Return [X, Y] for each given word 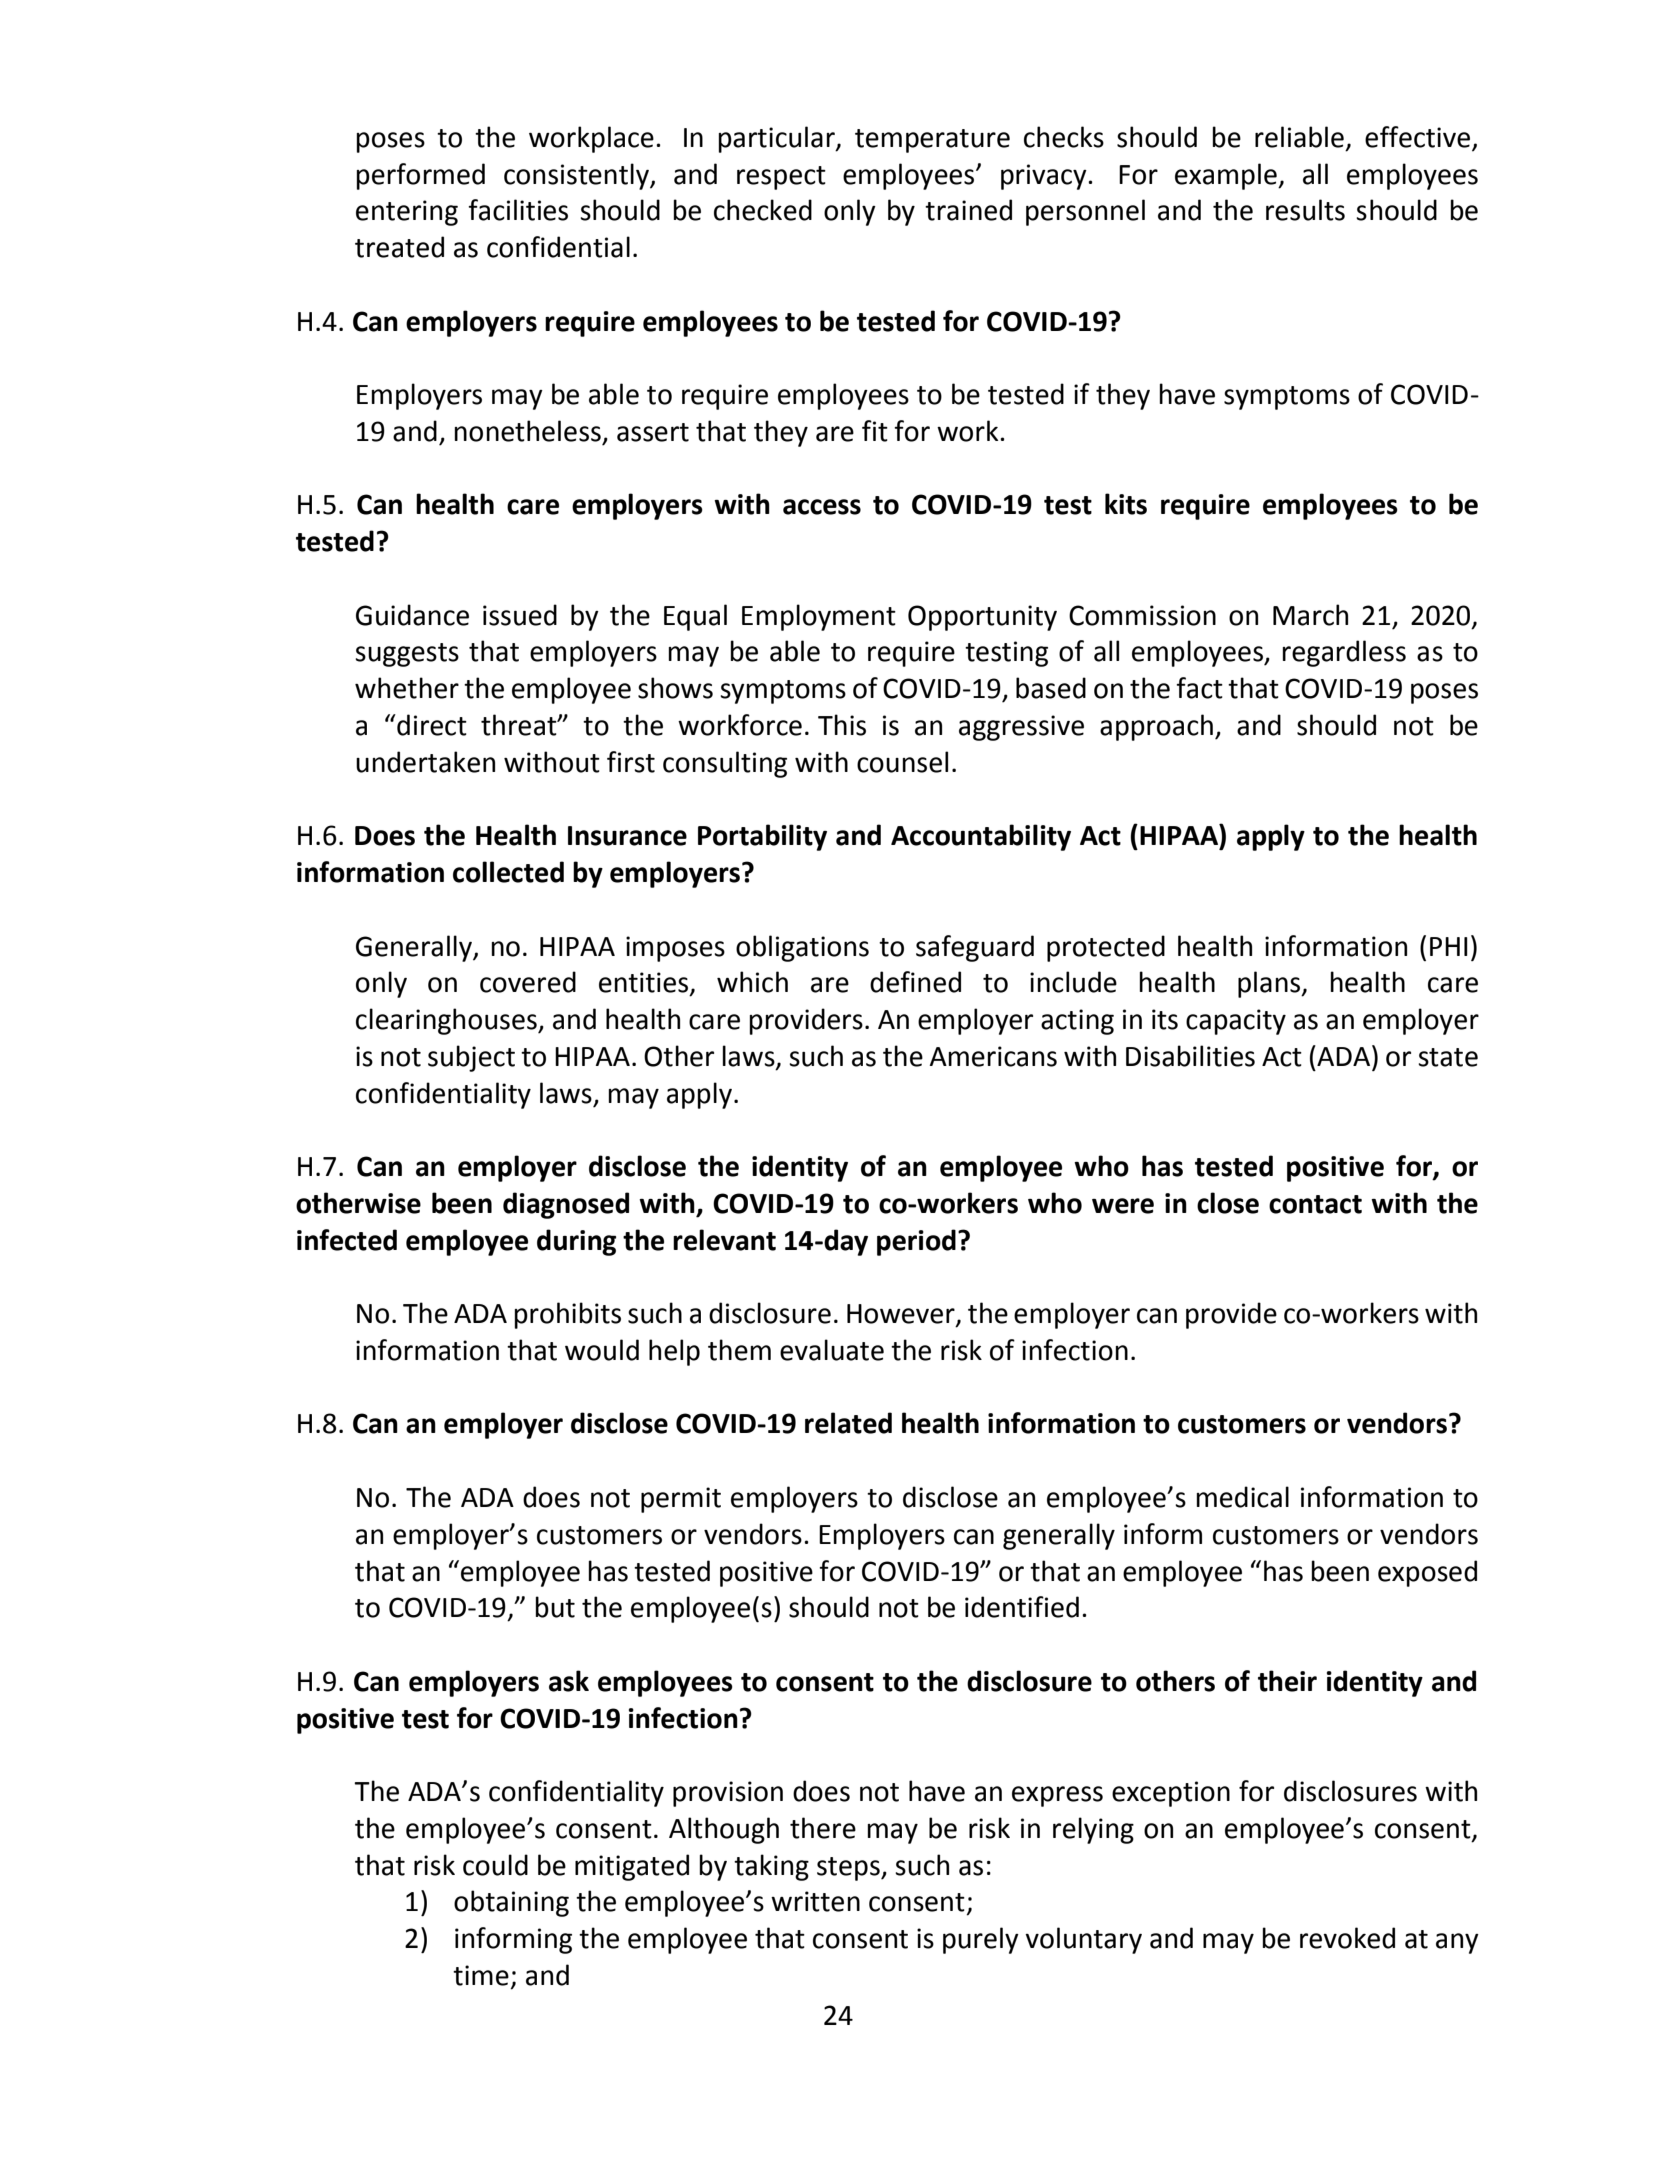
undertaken [425, 762]
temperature [932, 141]
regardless [1344, 653]
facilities [518, 210]
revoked [1347, 1938]
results [1305, 210]
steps [849, 1869]
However [902, 1315]
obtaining [511, 1903]
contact [1315, 1204]
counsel [902, 762]
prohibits [567, 1315]
